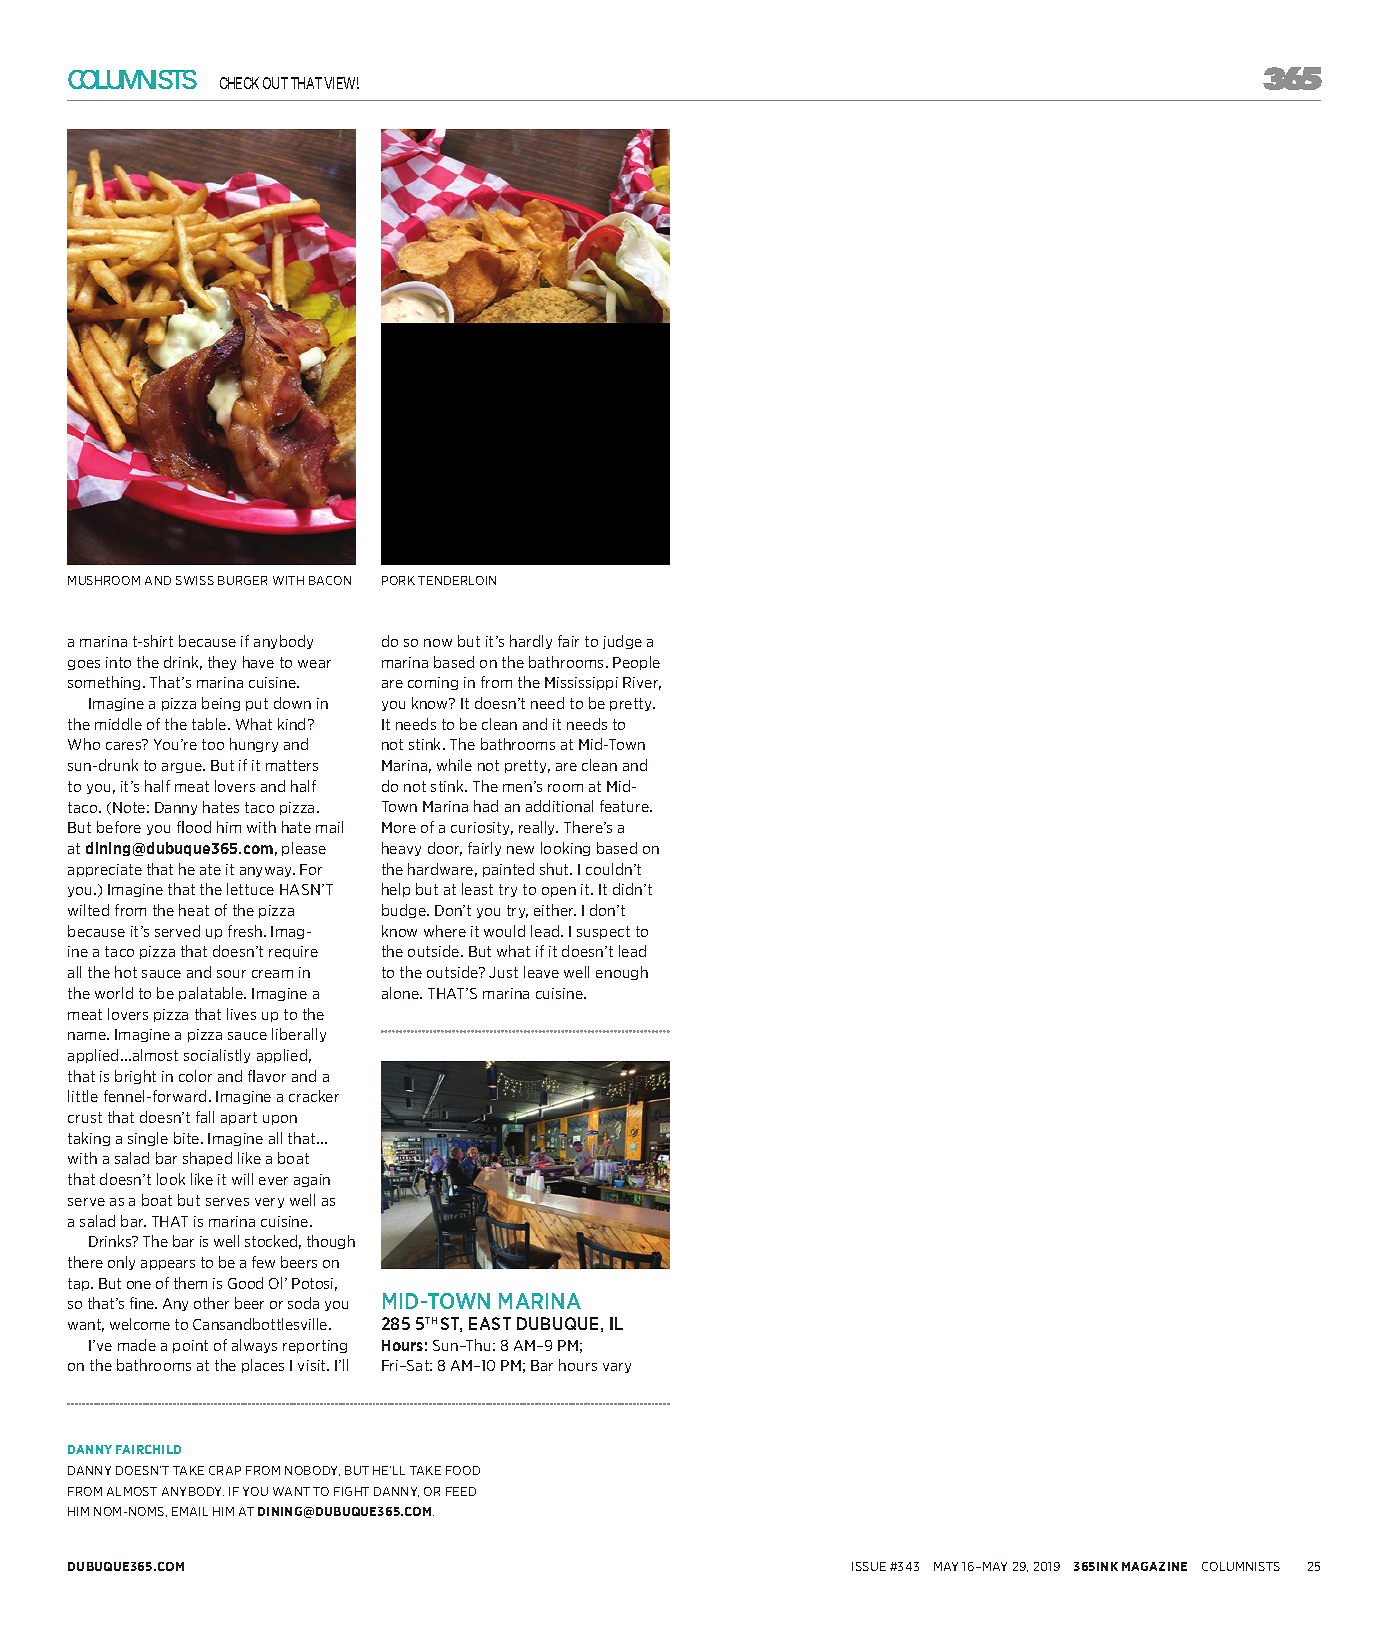 Image resolution: width=1389 pixels, height=1643 pixels. I want to click on VIEW, so click(341, 83).
